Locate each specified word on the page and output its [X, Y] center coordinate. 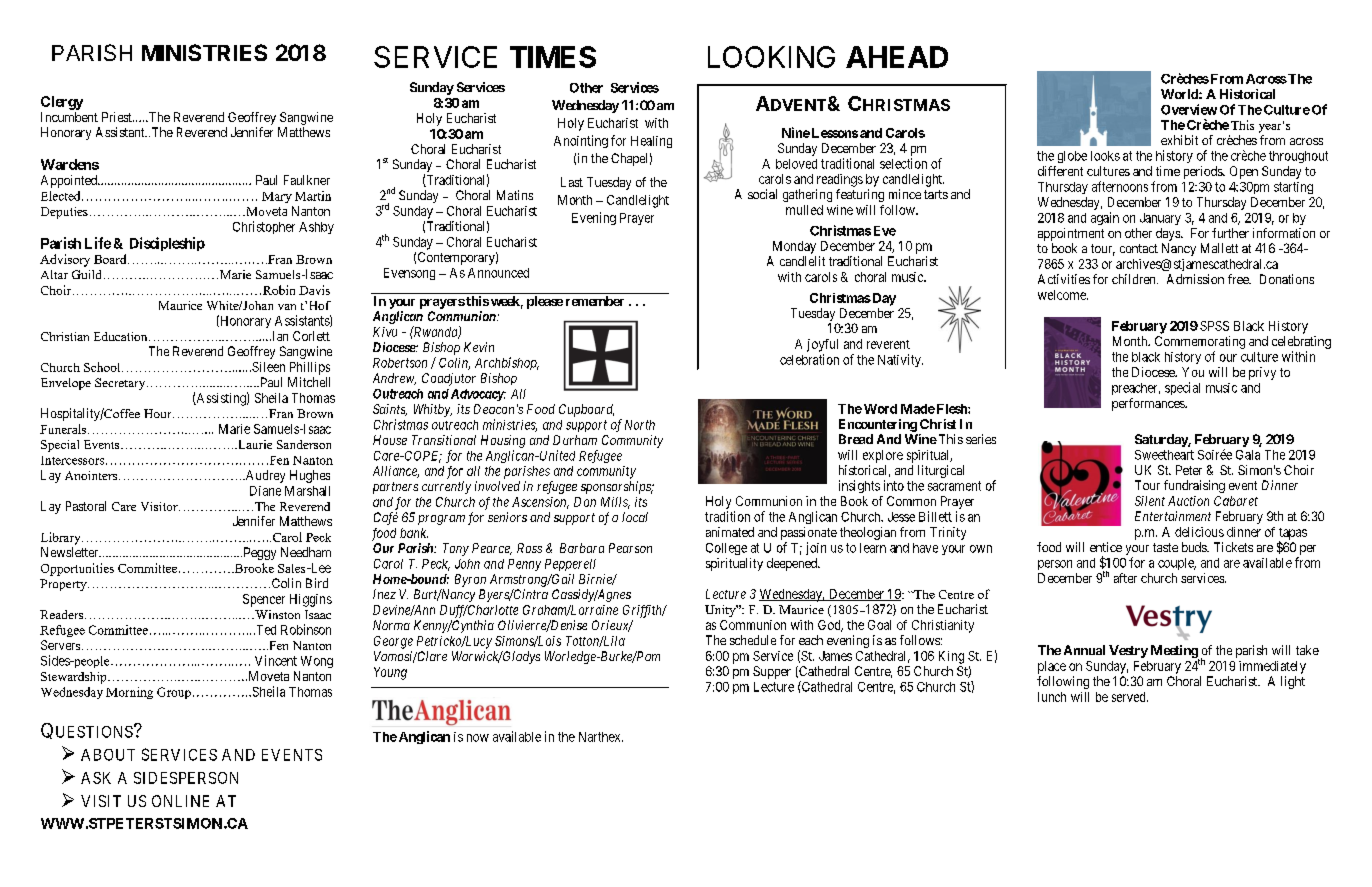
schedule [753, 640]
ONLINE [180, 801]
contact [1139, 248]
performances [1149, 404]
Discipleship [167, 244]
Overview [1189, 109]
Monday [794, 247]
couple [1177, 564]
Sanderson [304, 444]
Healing [651, 142]
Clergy [62, 103]
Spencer [264, 600]
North [640, 425]
